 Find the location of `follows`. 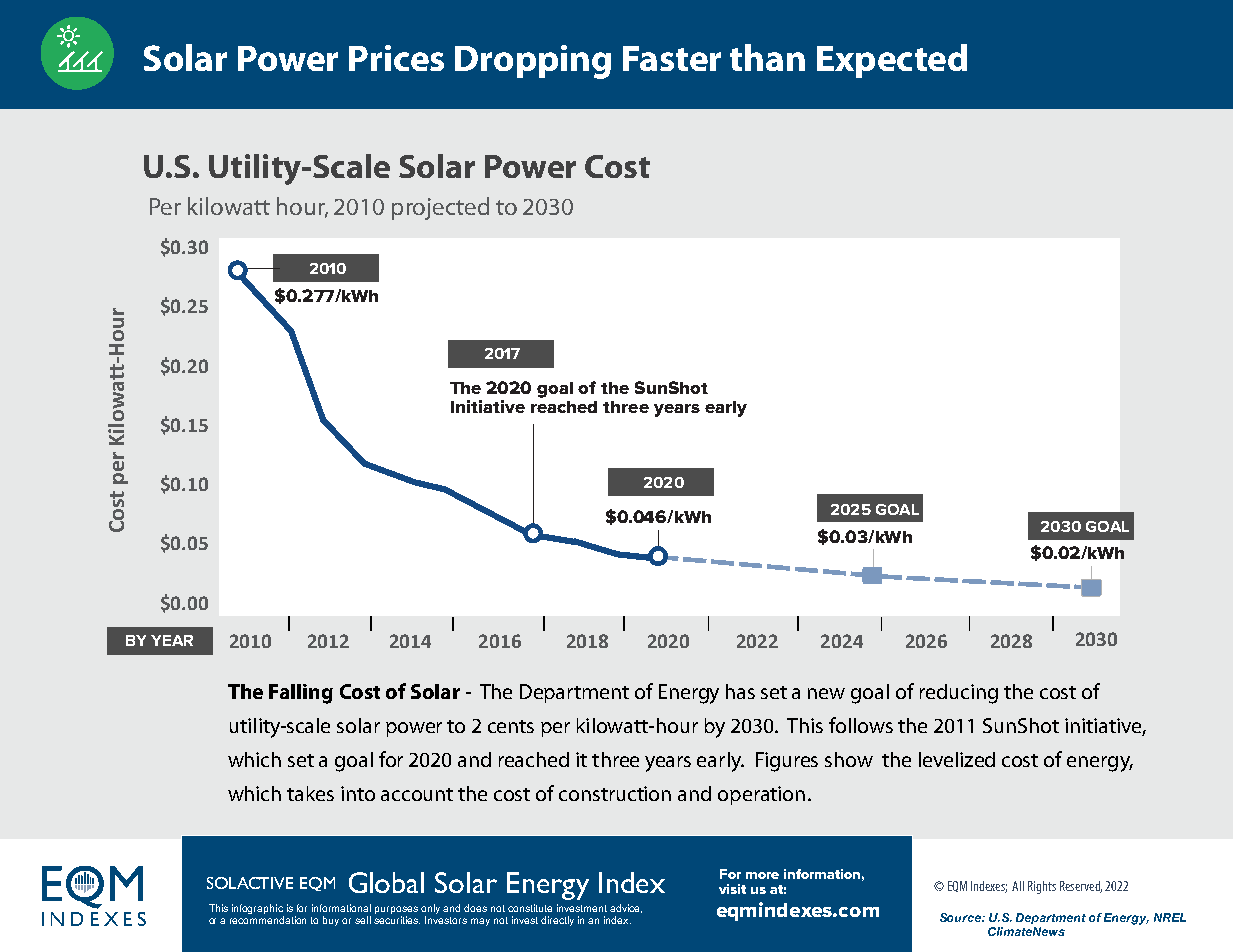

follows is located at coordinates (861, 725).
